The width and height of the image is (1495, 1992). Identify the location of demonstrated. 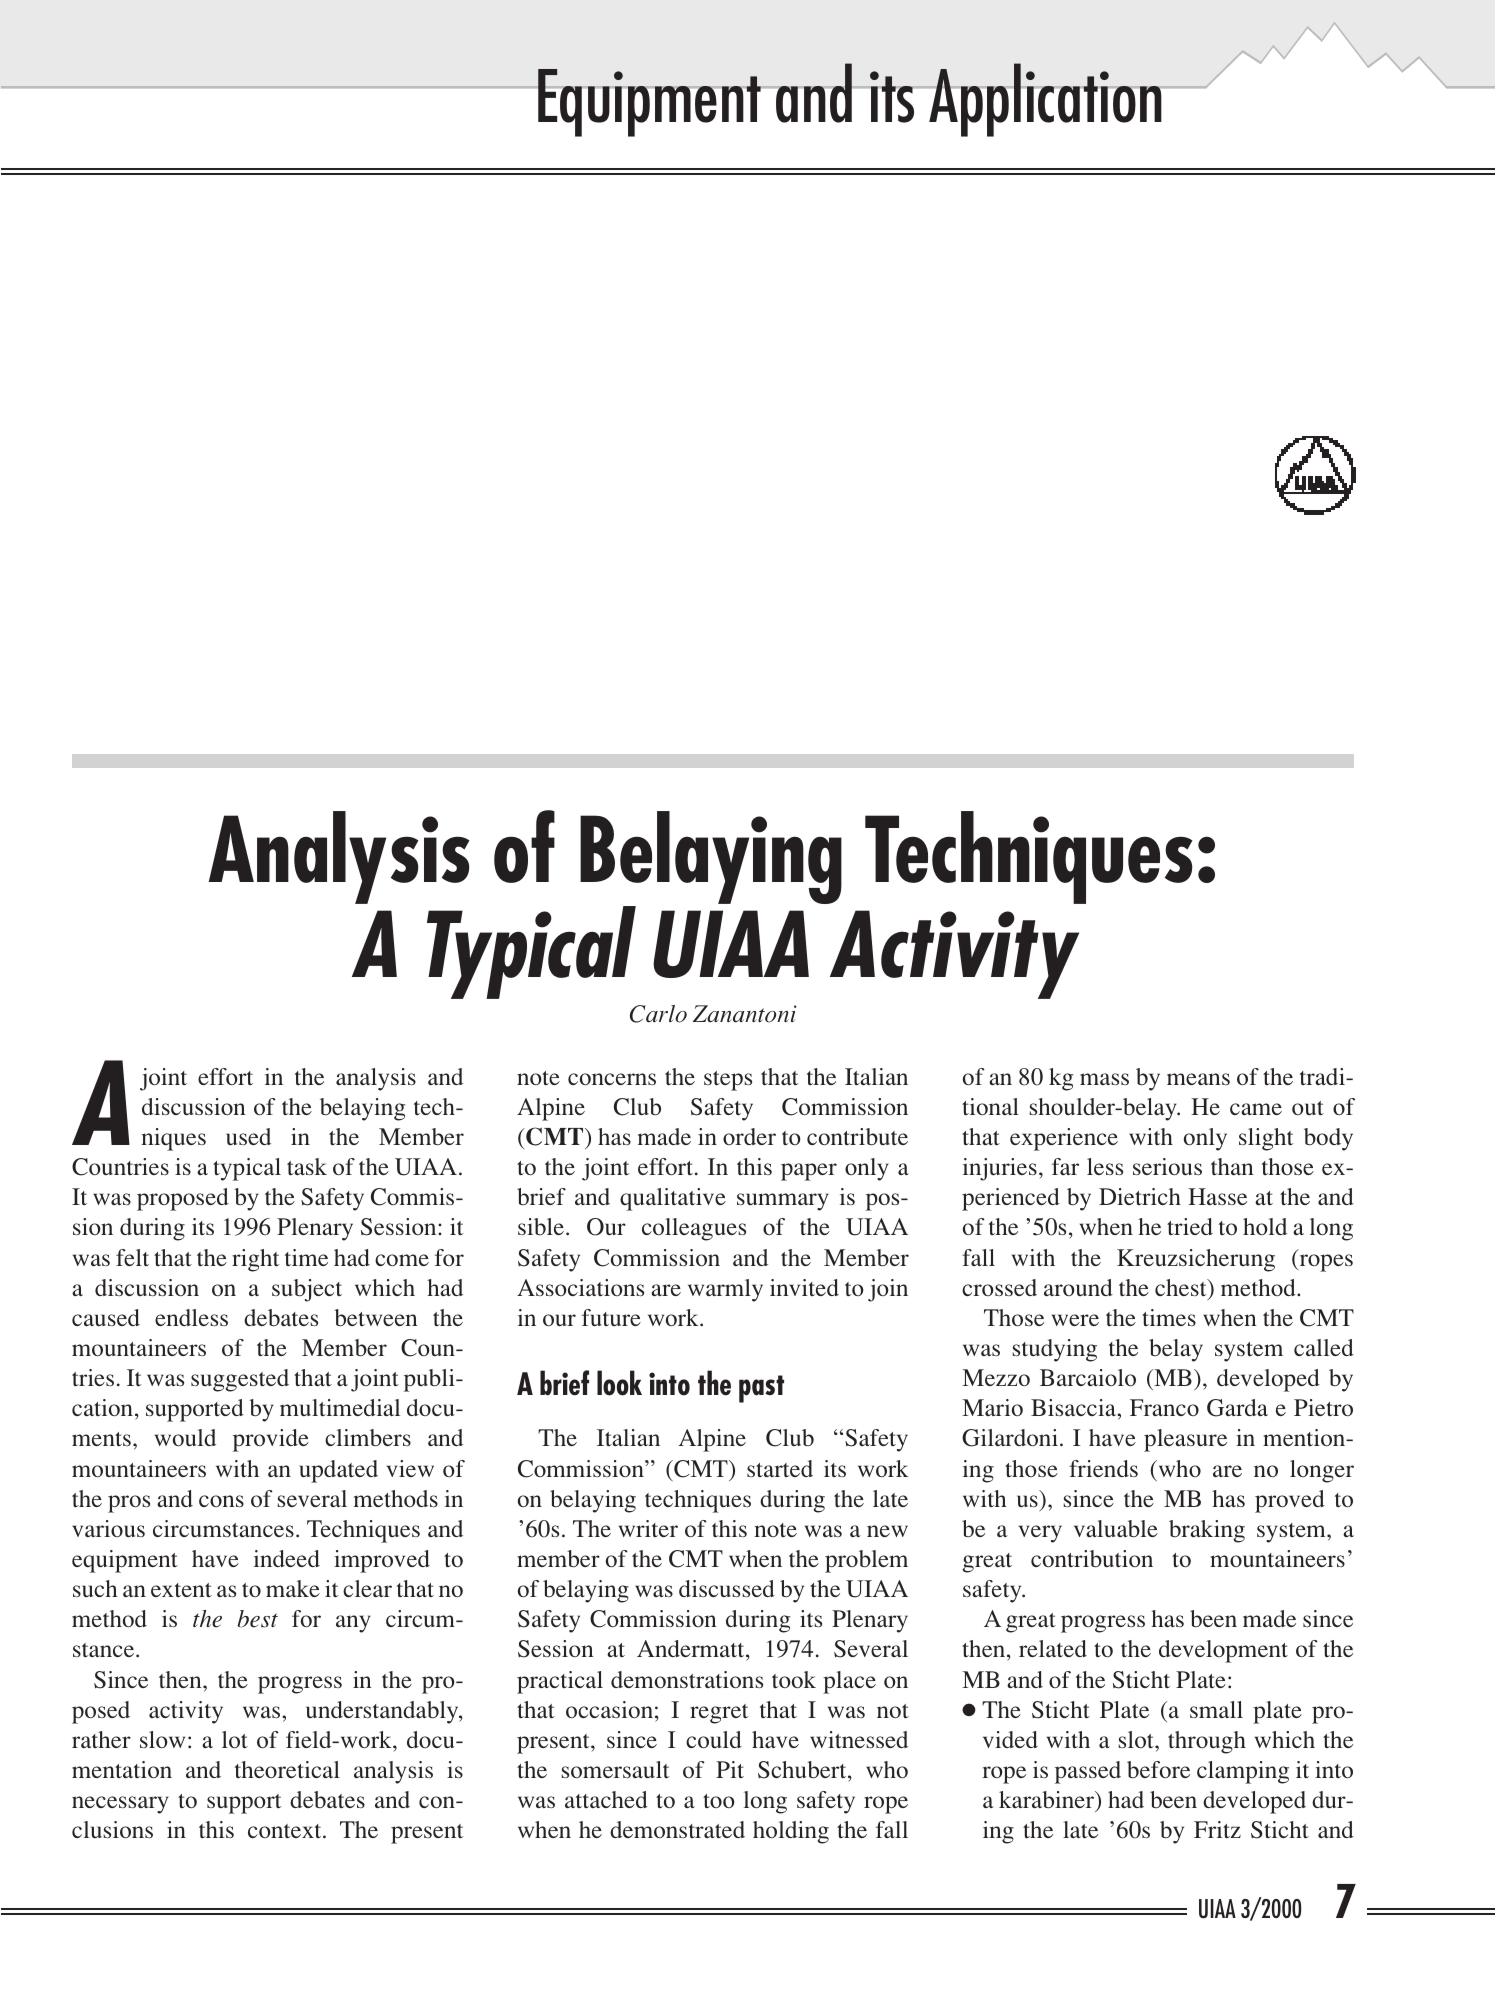
(677, 1829).
